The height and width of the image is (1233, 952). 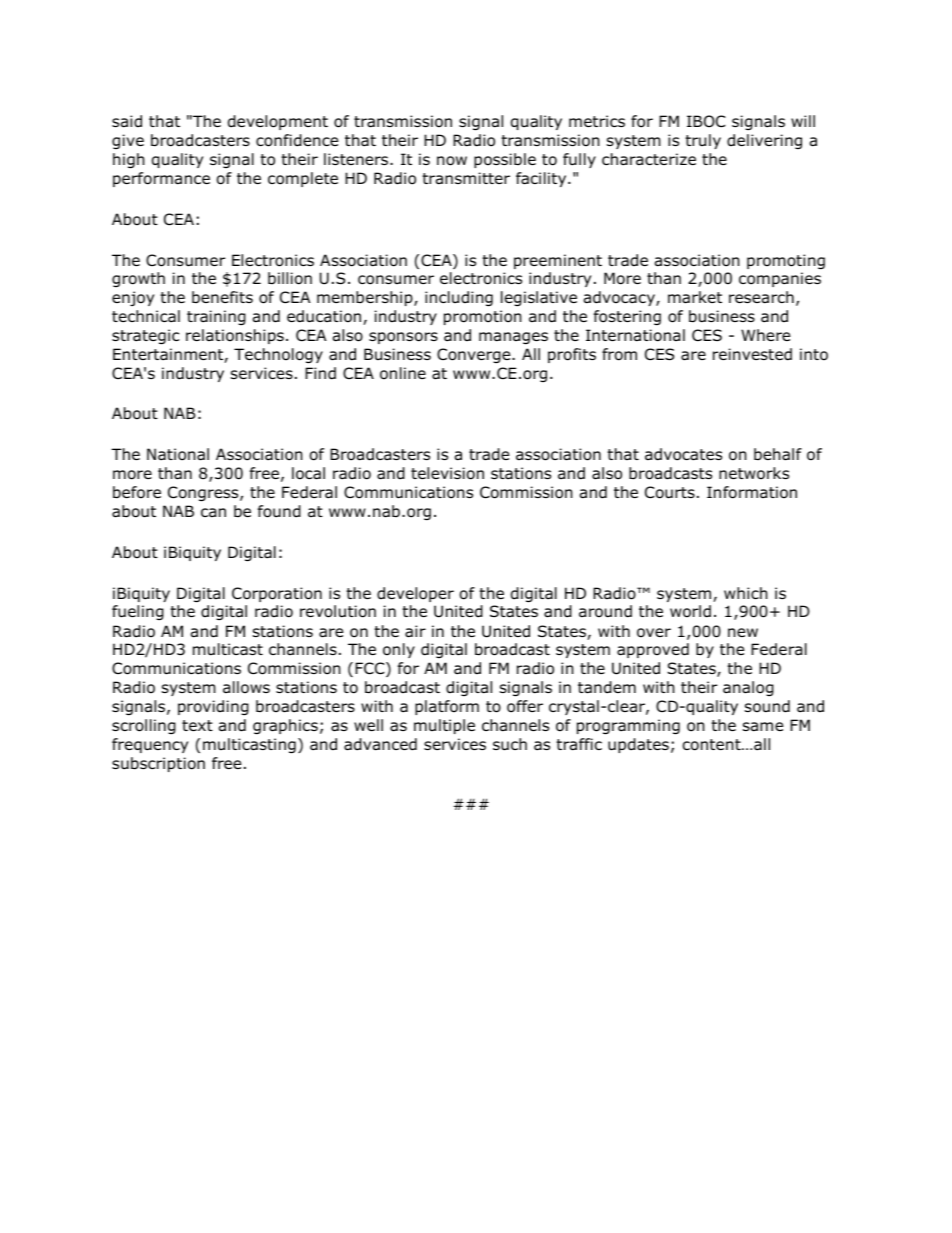 I want to click on development, so click(x=278, y=122).
